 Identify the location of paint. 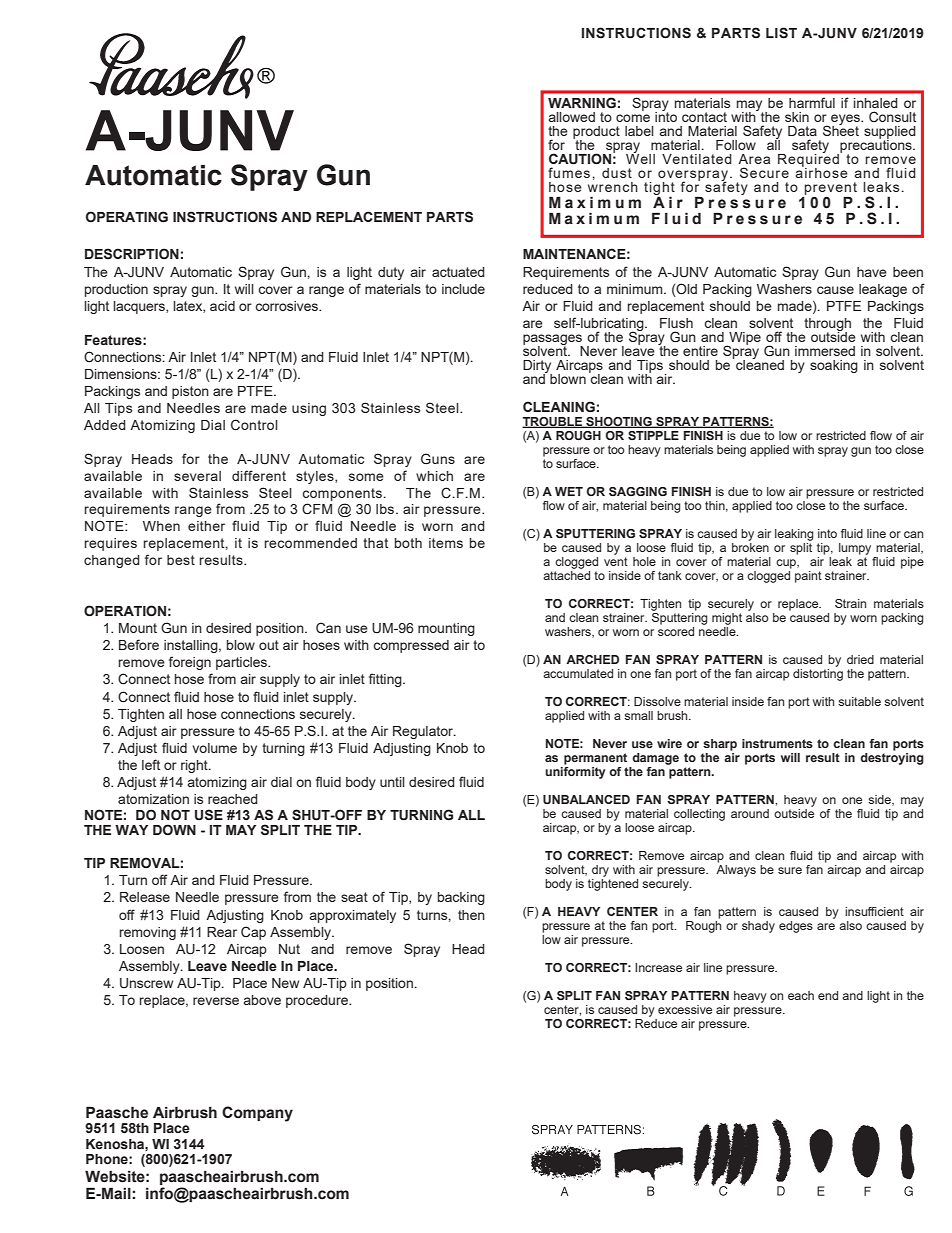
(808, 577).
